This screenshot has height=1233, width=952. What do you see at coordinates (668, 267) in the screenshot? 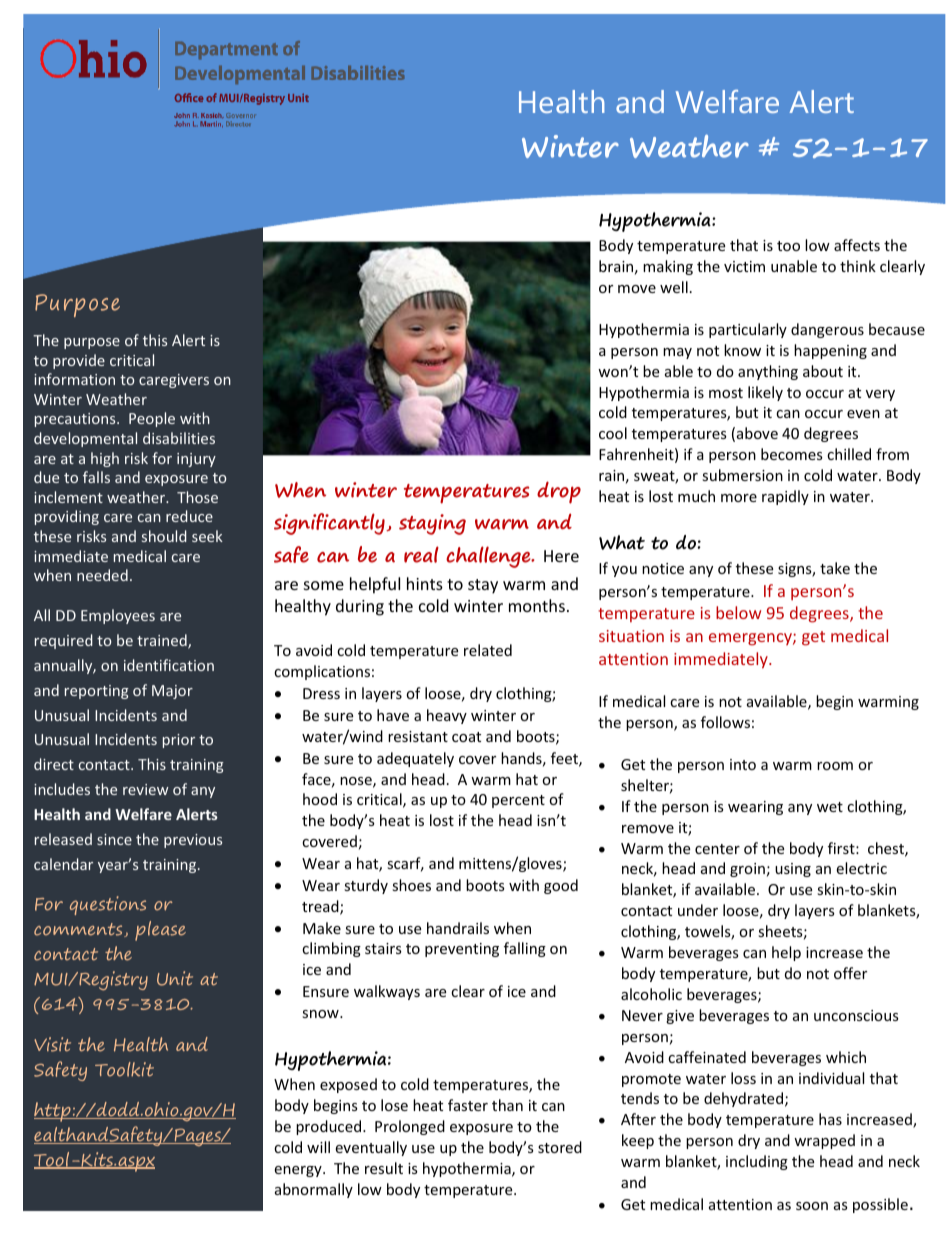
I see `making` at bounding box center [668, 267].
